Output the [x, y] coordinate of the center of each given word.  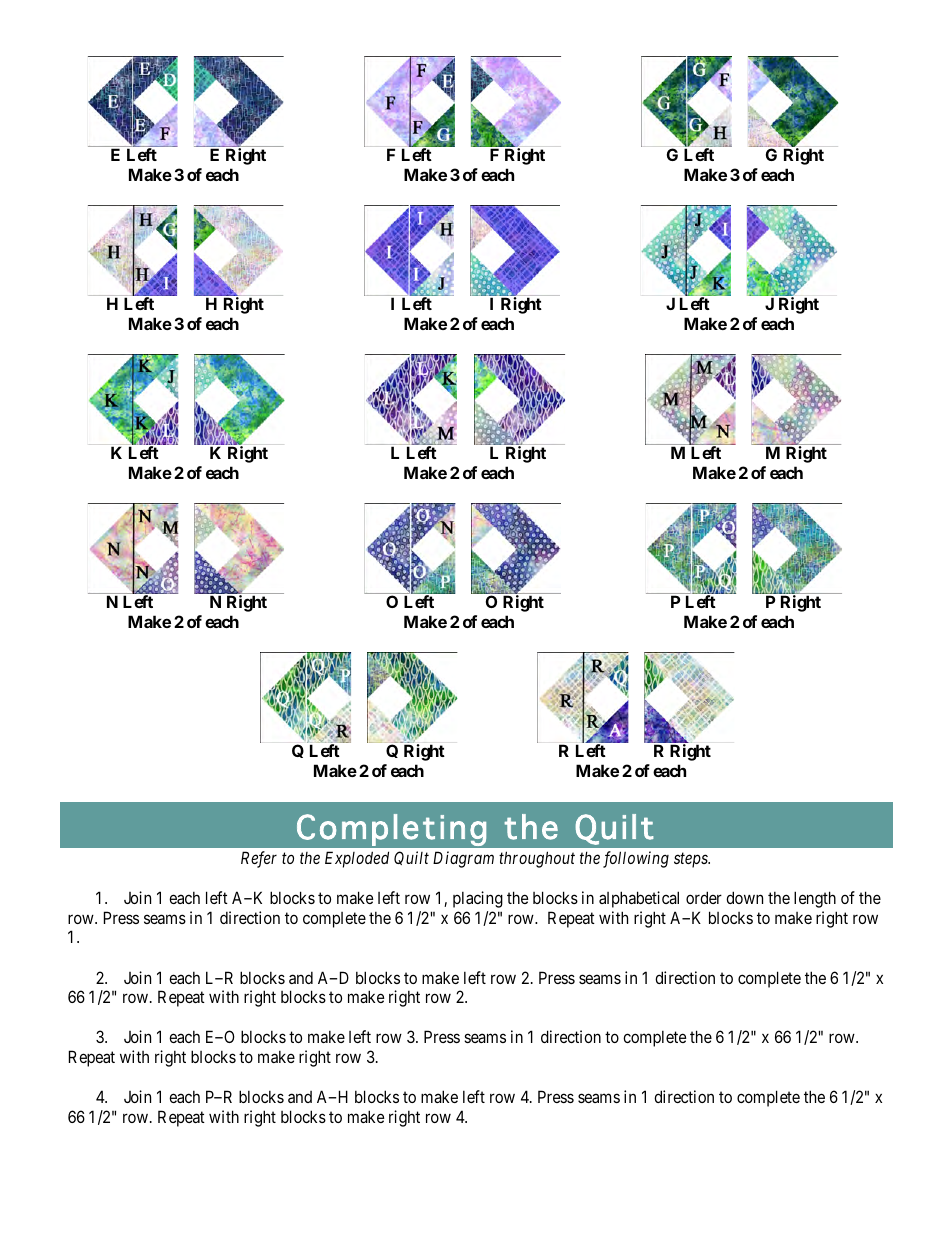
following [636, 859]
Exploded [357, 859]
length [815, 899]
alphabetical [639, 899]
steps [692, 860]
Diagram [463, 859]
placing [478, 899]
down [744, 897]
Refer [259, 859]
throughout [537, 859]
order [704, 897]
